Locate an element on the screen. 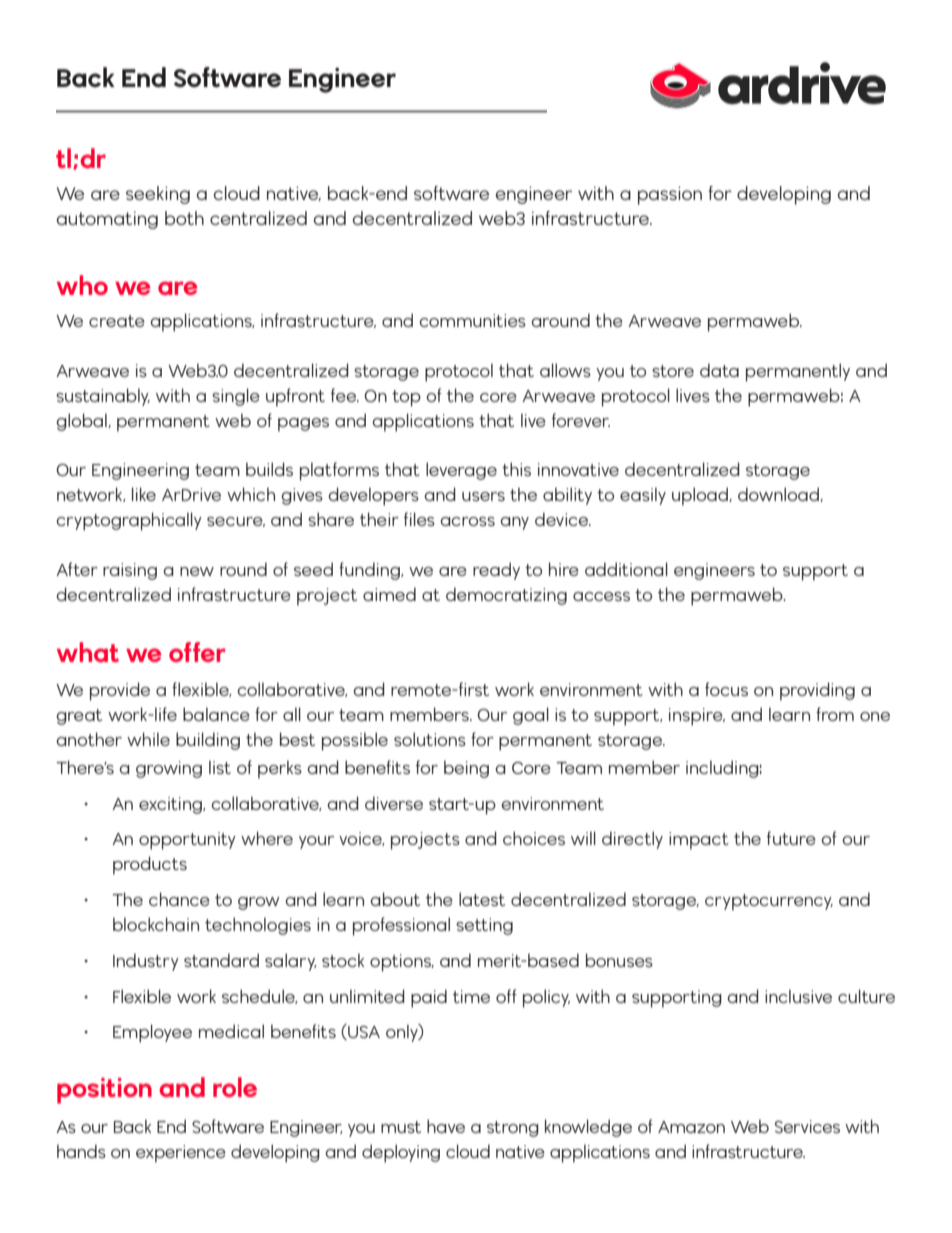 The width and height of the screenshot is (952, 1233). providing is located at coordinates (817, 691).
